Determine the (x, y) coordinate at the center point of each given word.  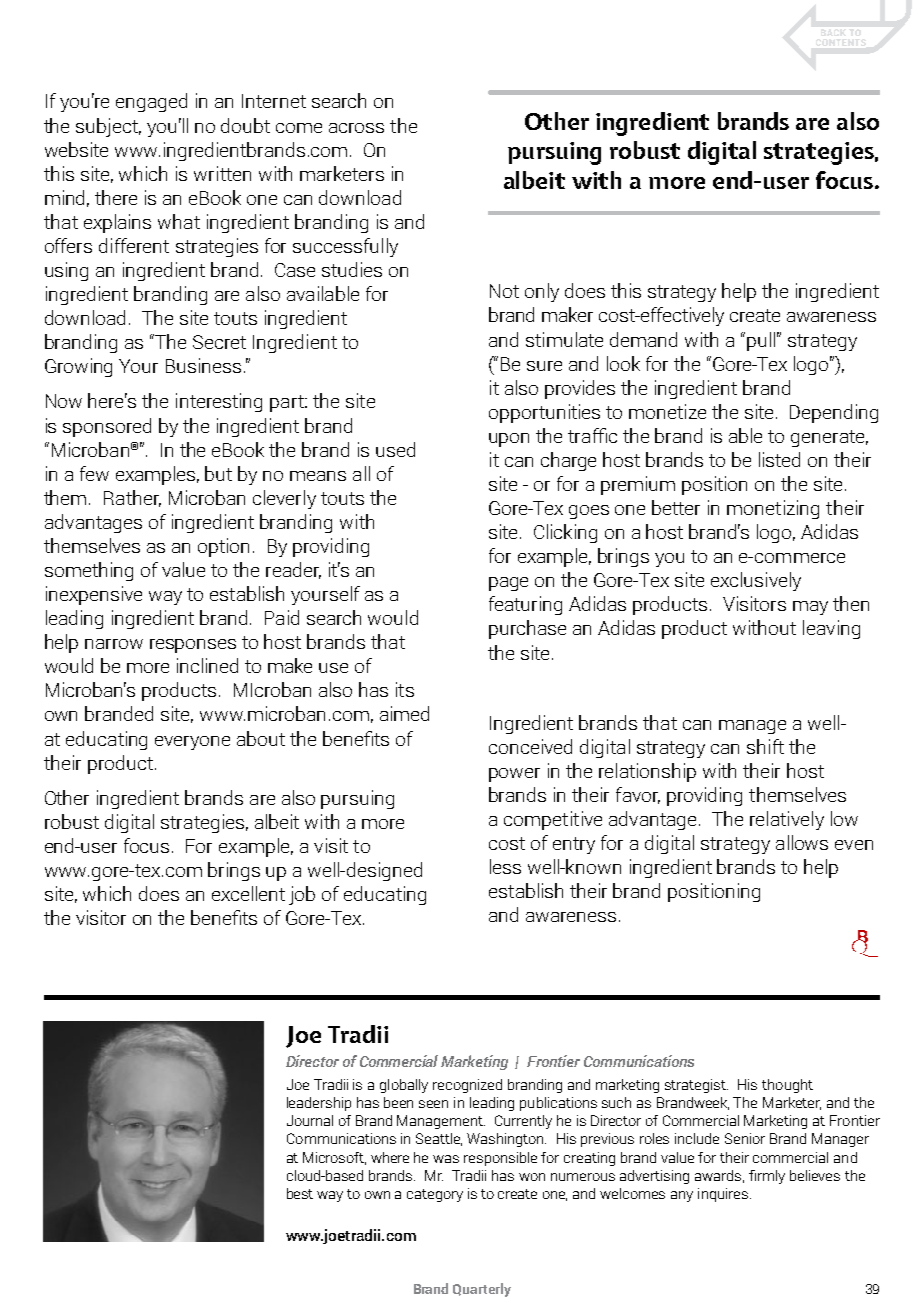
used (395, 449)
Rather (132, 498)
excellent (248, 893)
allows (802, 842)
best (300, 1193)
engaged (151, 102)
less (505, 866)
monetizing (773, 509)
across (356, 128)
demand (643, 339)
